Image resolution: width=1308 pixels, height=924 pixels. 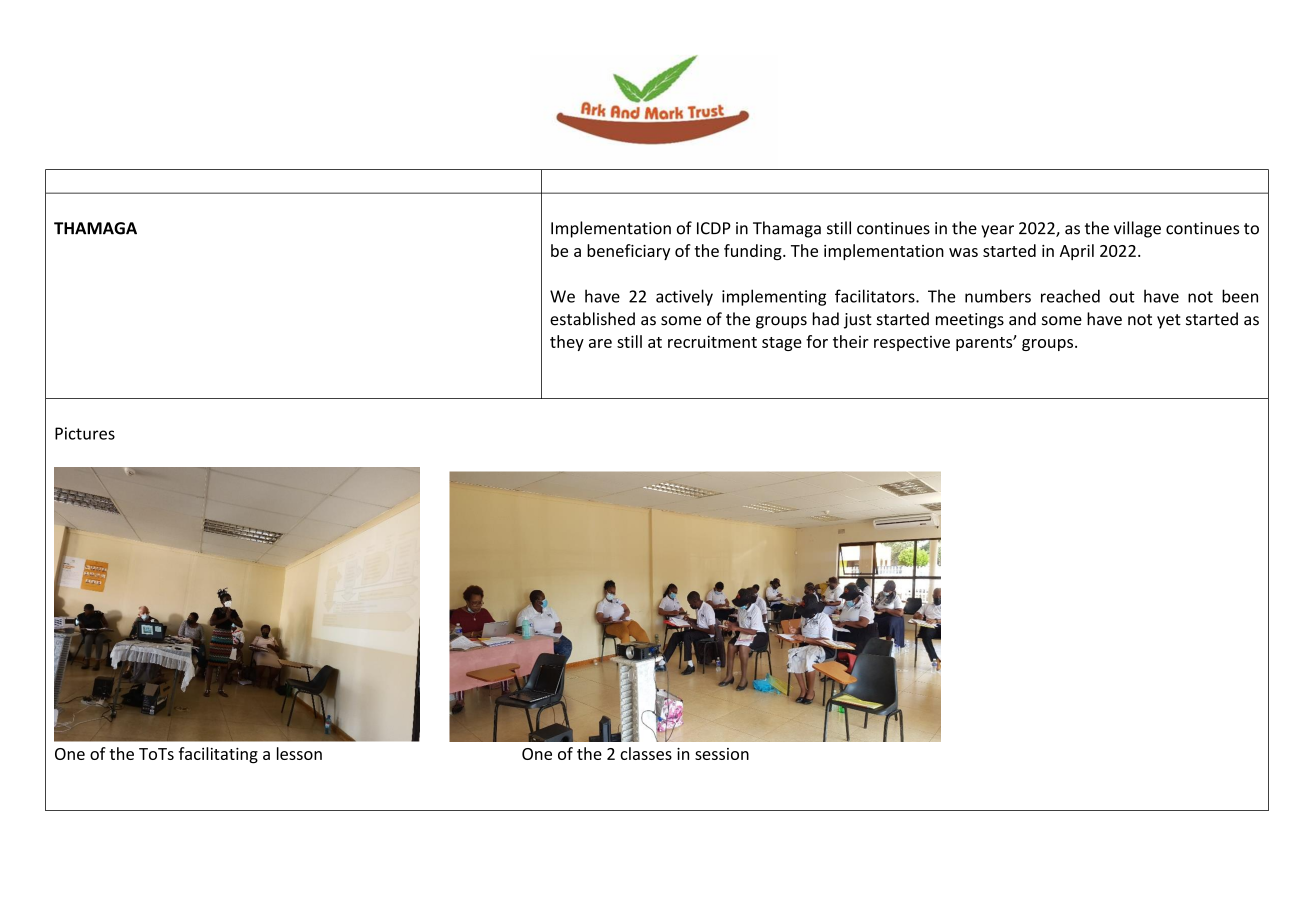 I want to click on funding, so click(x=754, y=252).
